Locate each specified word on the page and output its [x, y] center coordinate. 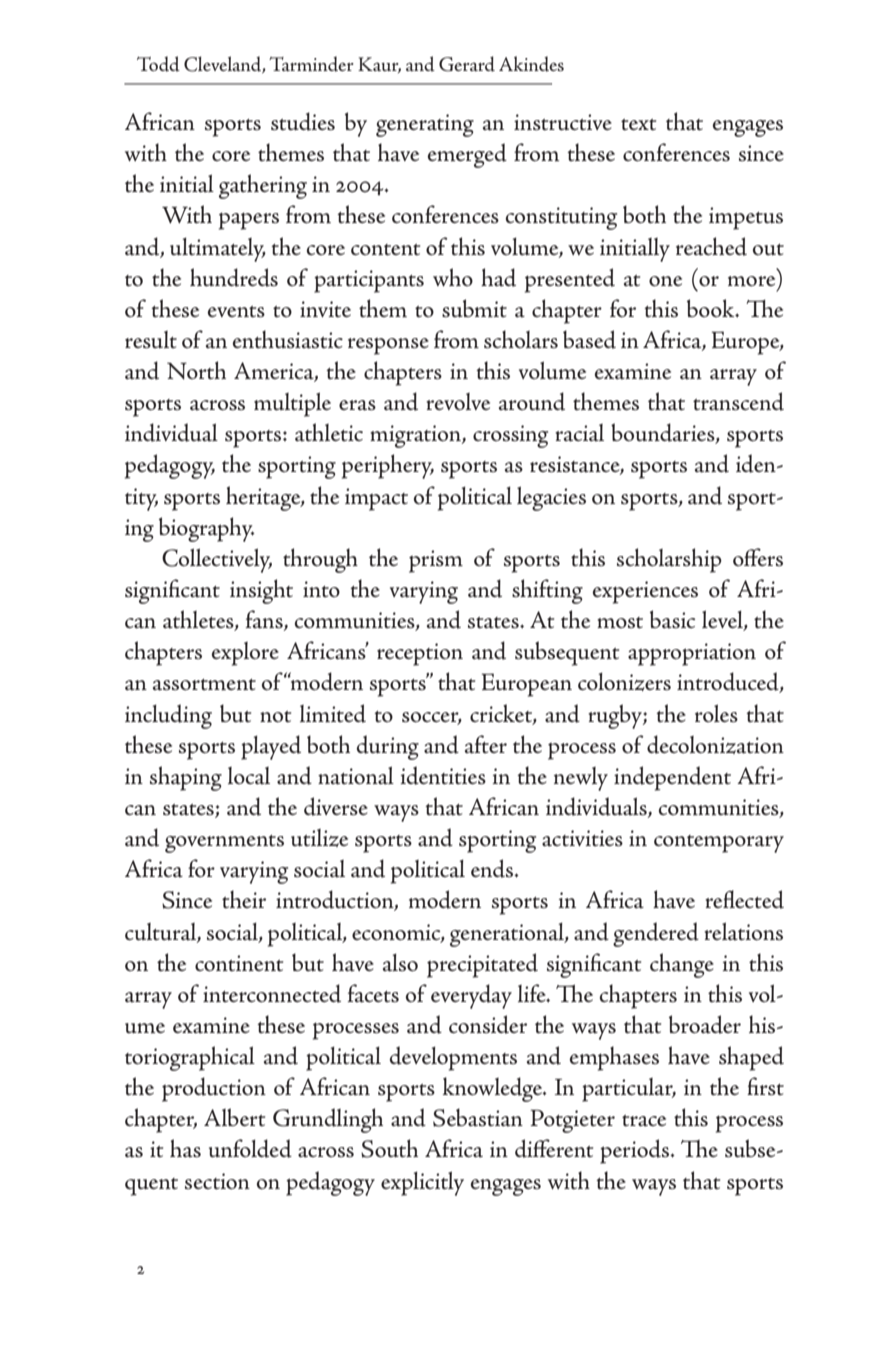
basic [672, 619]
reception [420, 654]
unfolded [250, 1148]
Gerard [467, 64]
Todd [158, 64]
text [638, 125]
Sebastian [478, 1117]
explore [245, 654]
